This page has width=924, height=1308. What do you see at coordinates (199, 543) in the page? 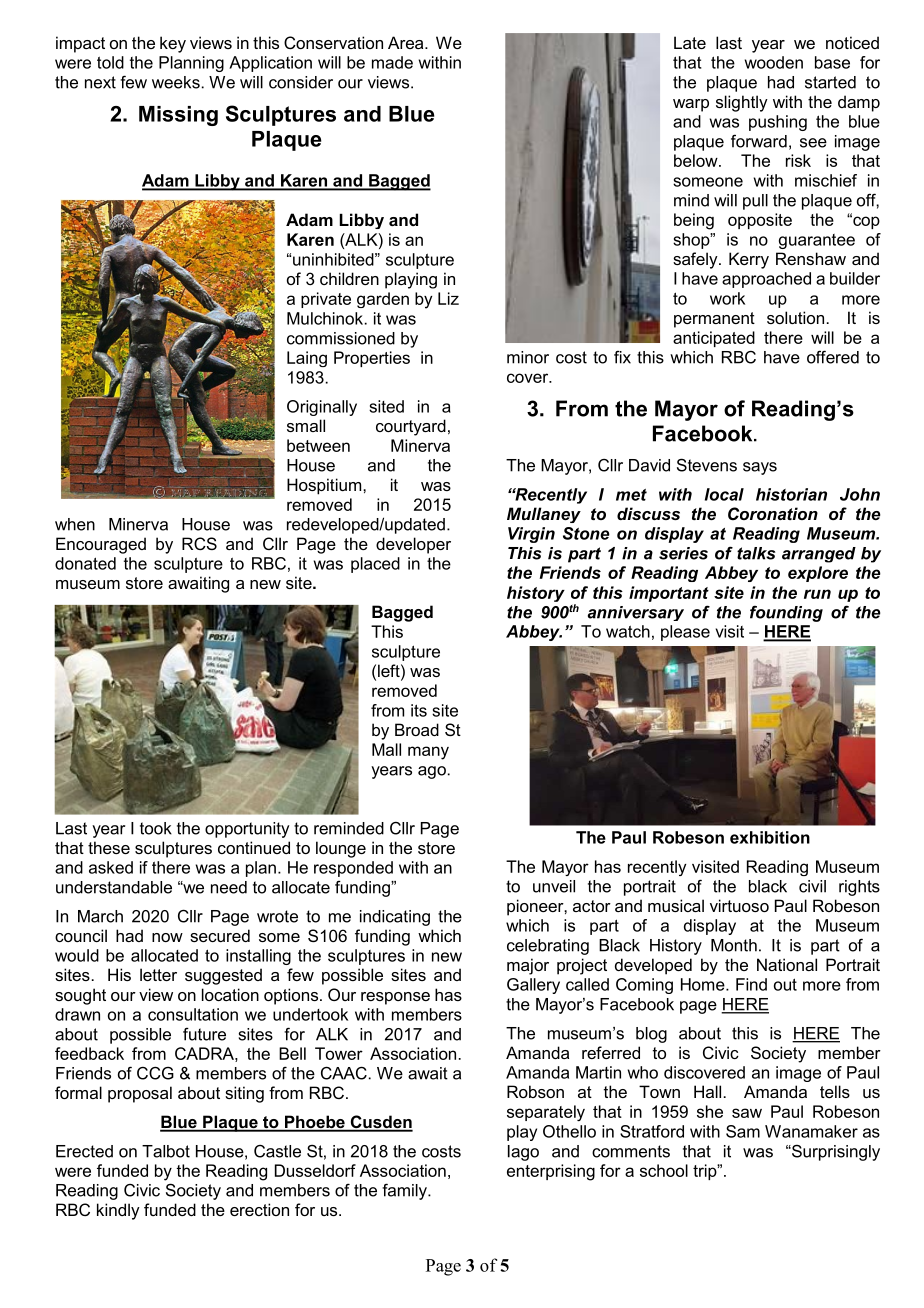
I see `RCS` at bounding box center [199, 543].
